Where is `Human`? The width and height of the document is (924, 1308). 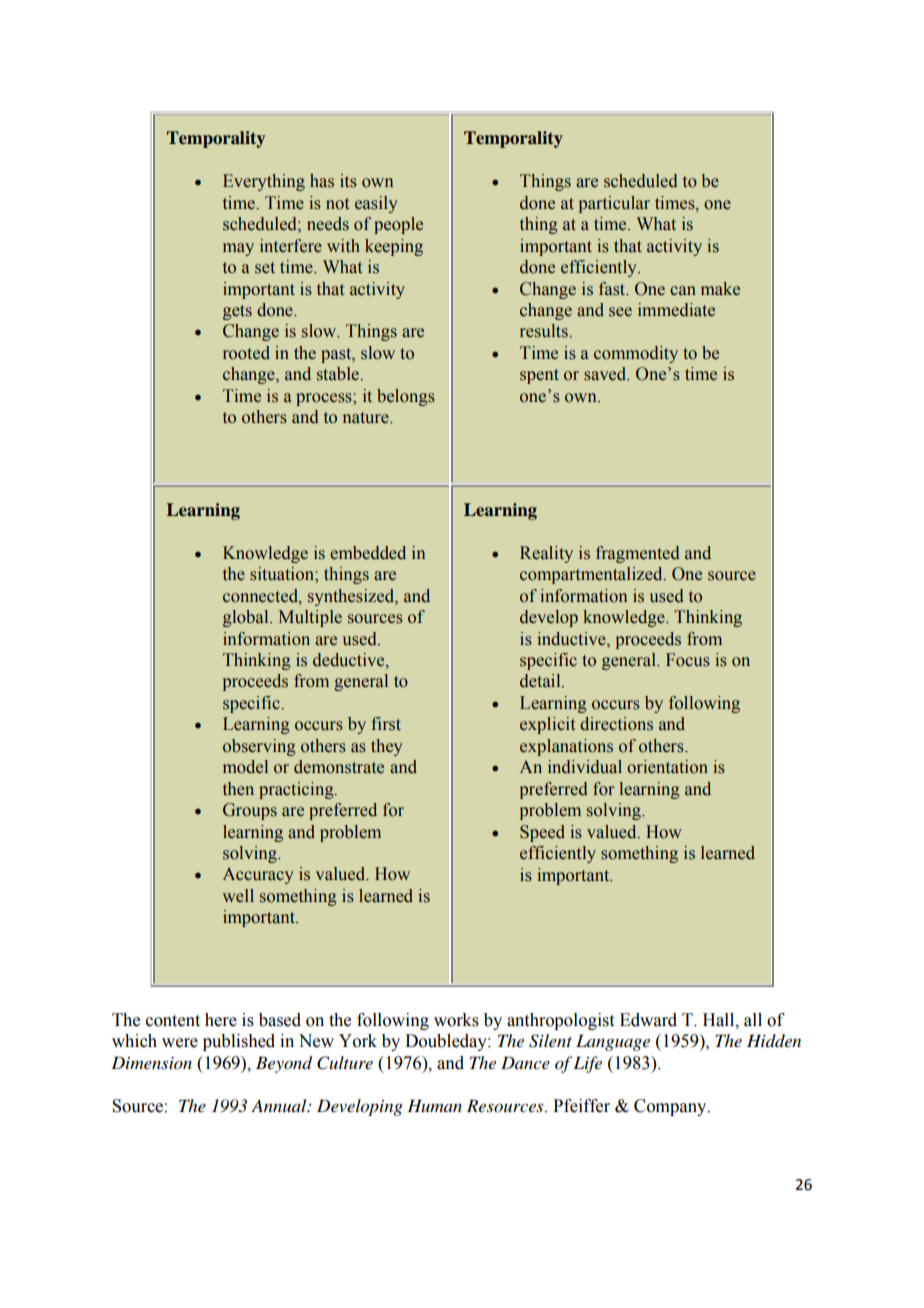
Human is located at coordinates (434, 1105).
